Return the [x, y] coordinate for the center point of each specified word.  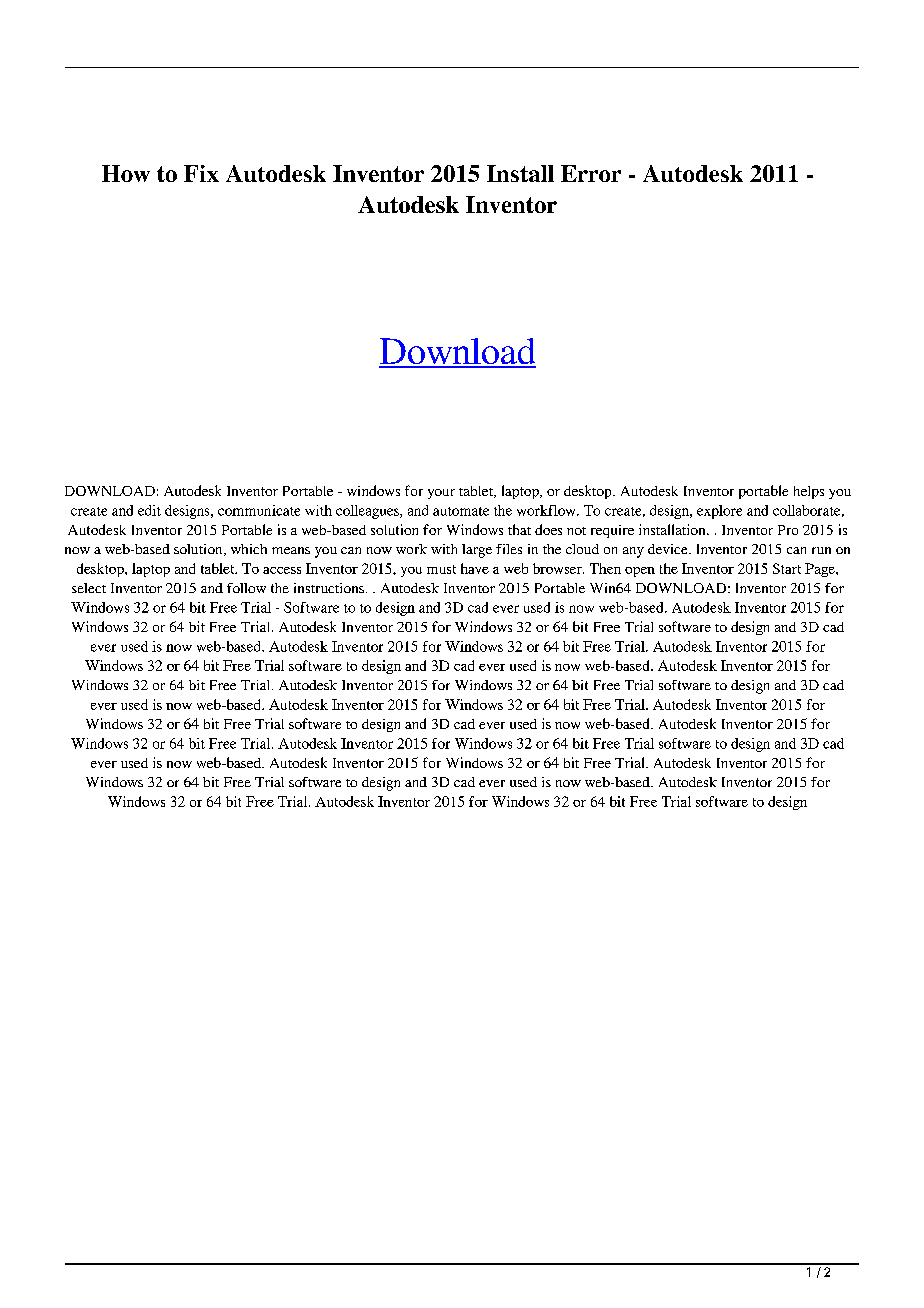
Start [787, 568]
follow [246, 588]
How [126, 173]
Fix [201, 173]
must [441, 569]
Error [591, 173]
